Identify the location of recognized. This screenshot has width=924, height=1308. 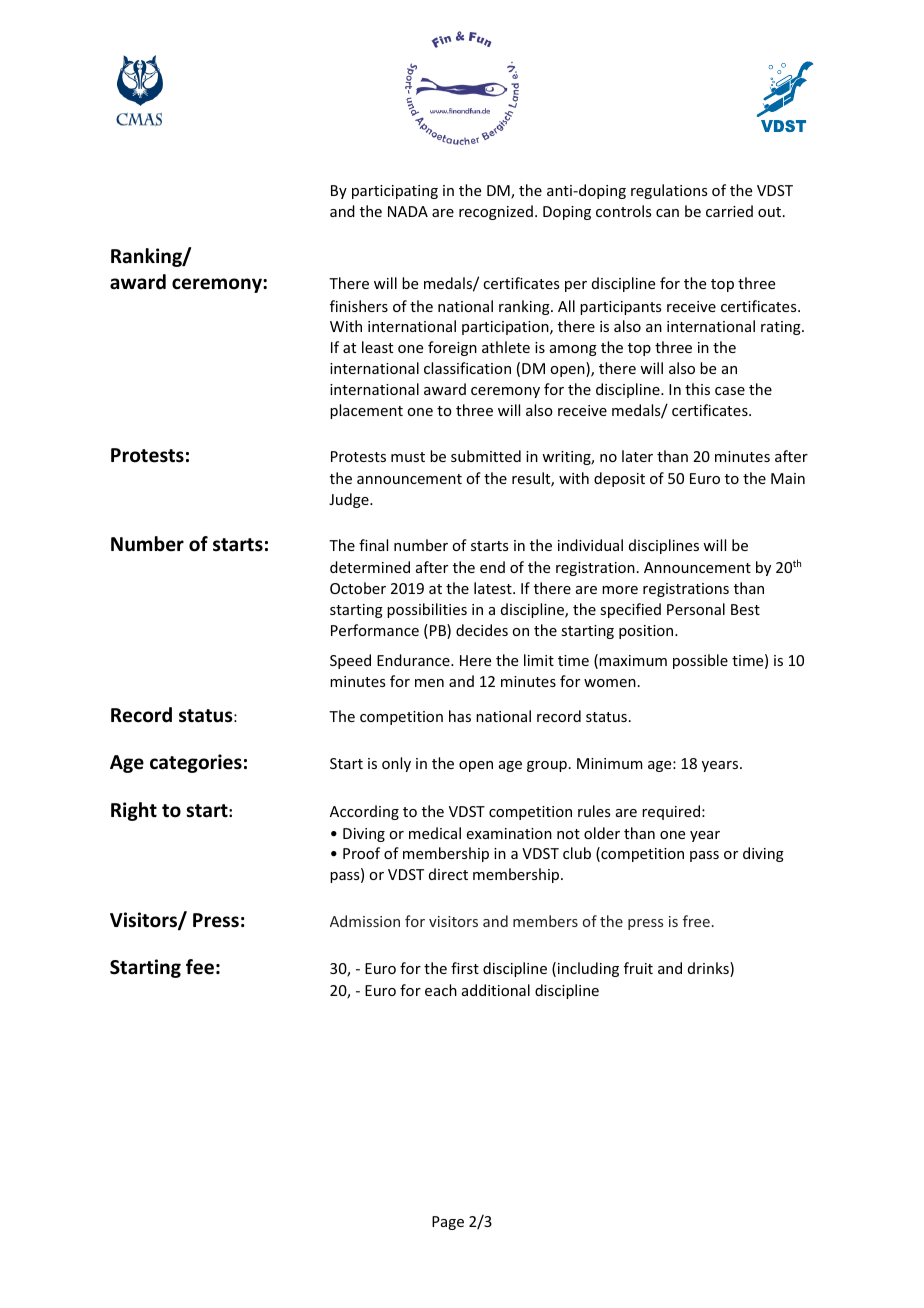
(496, 212).
